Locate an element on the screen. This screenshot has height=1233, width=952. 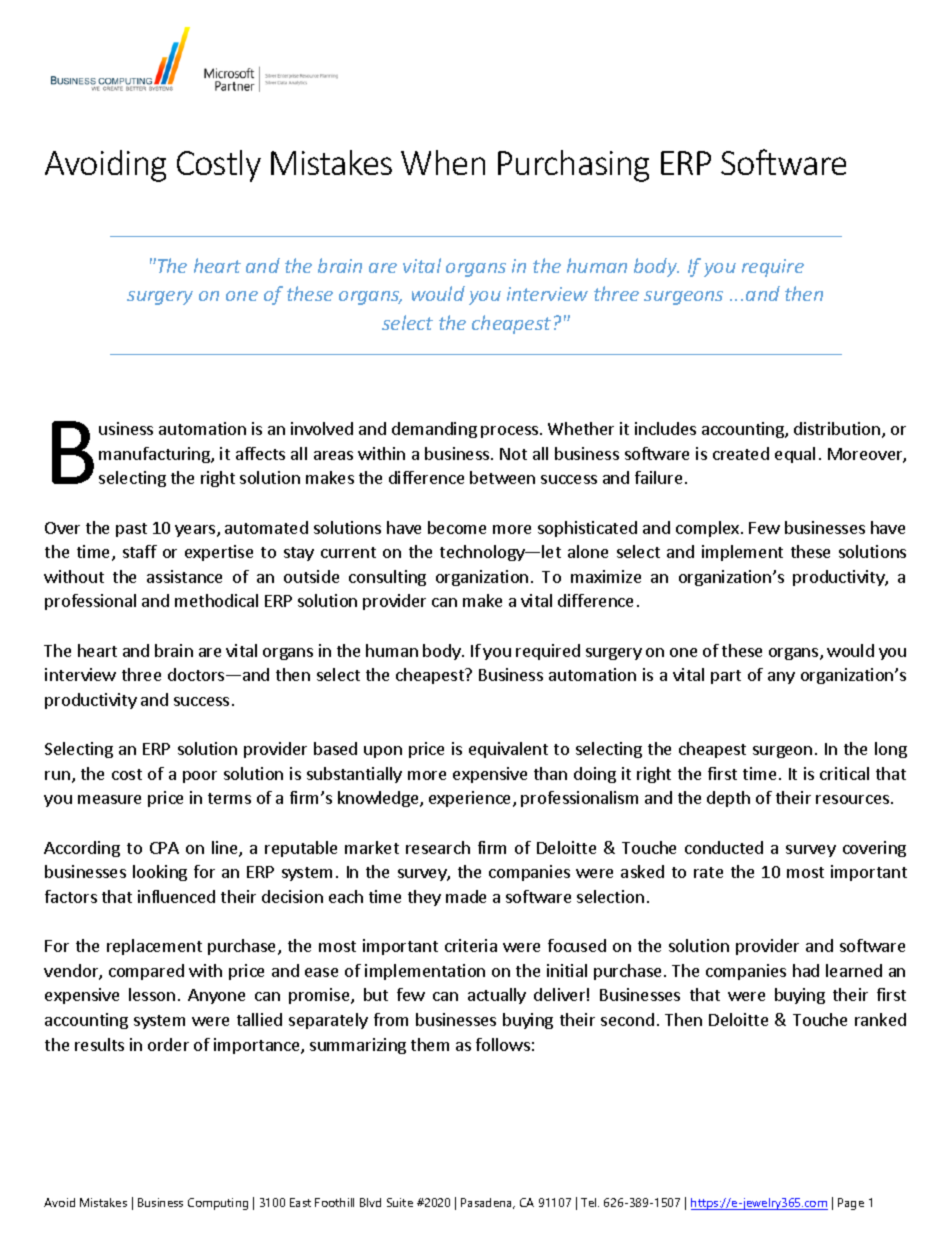
poor is located at coordinates (200, 777).
